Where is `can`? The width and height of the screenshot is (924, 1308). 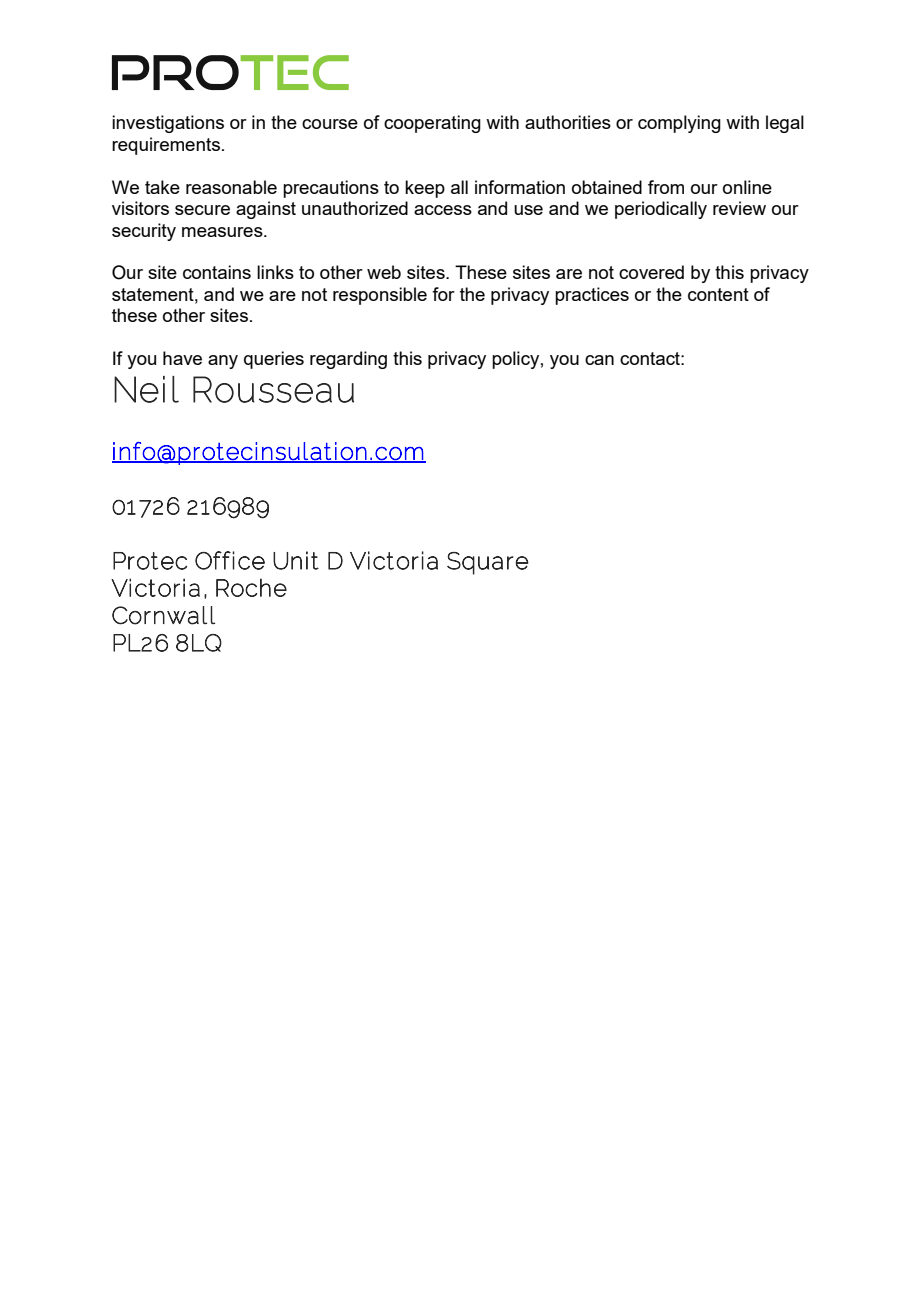 can is located at coordinates (599, 360).
